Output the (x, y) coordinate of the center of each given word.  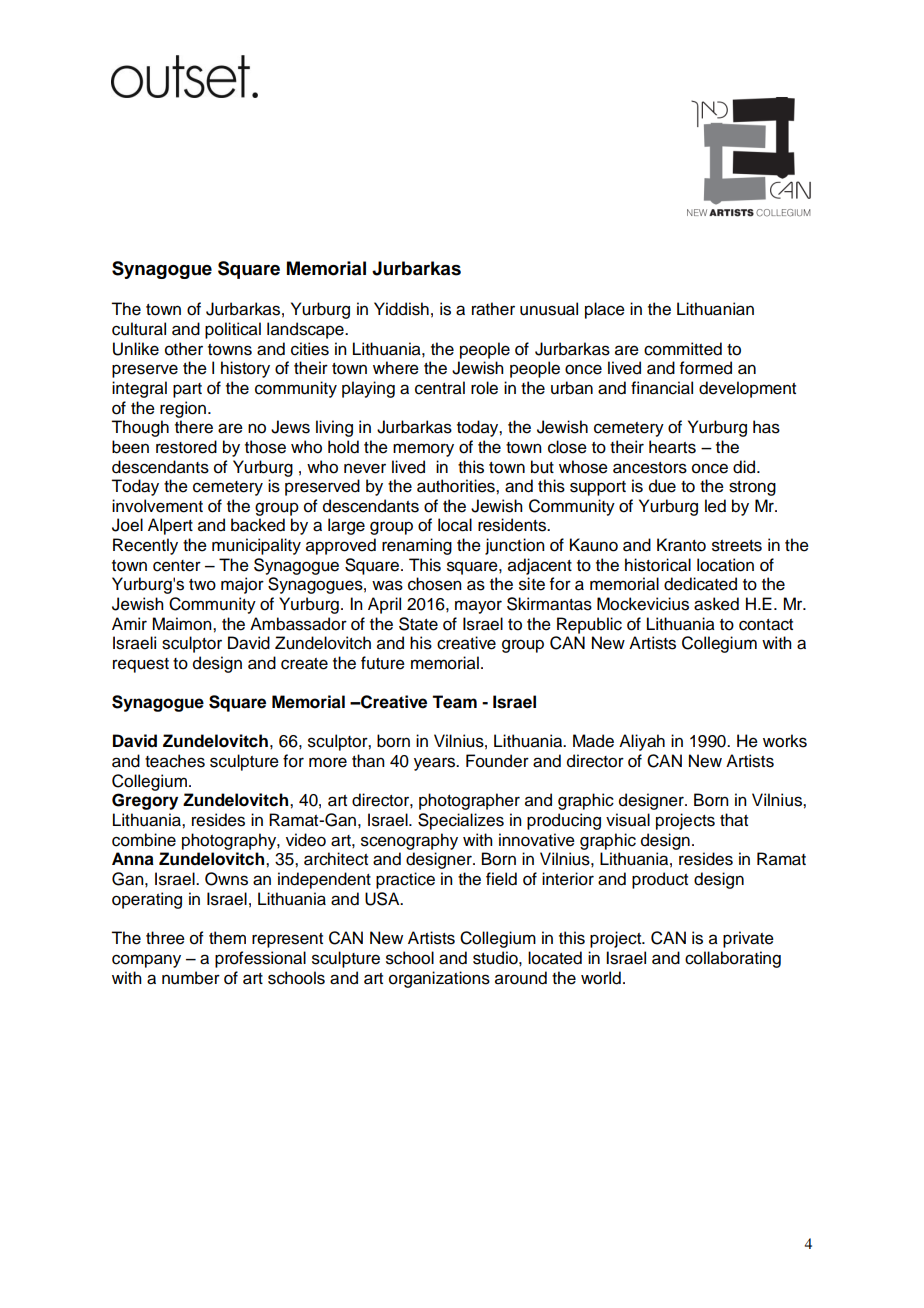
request (141, 665)
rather (493, 309)
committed (683, 349)
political (233, 330)
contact (766, 625)
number (191, 978)
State (418, 624)
